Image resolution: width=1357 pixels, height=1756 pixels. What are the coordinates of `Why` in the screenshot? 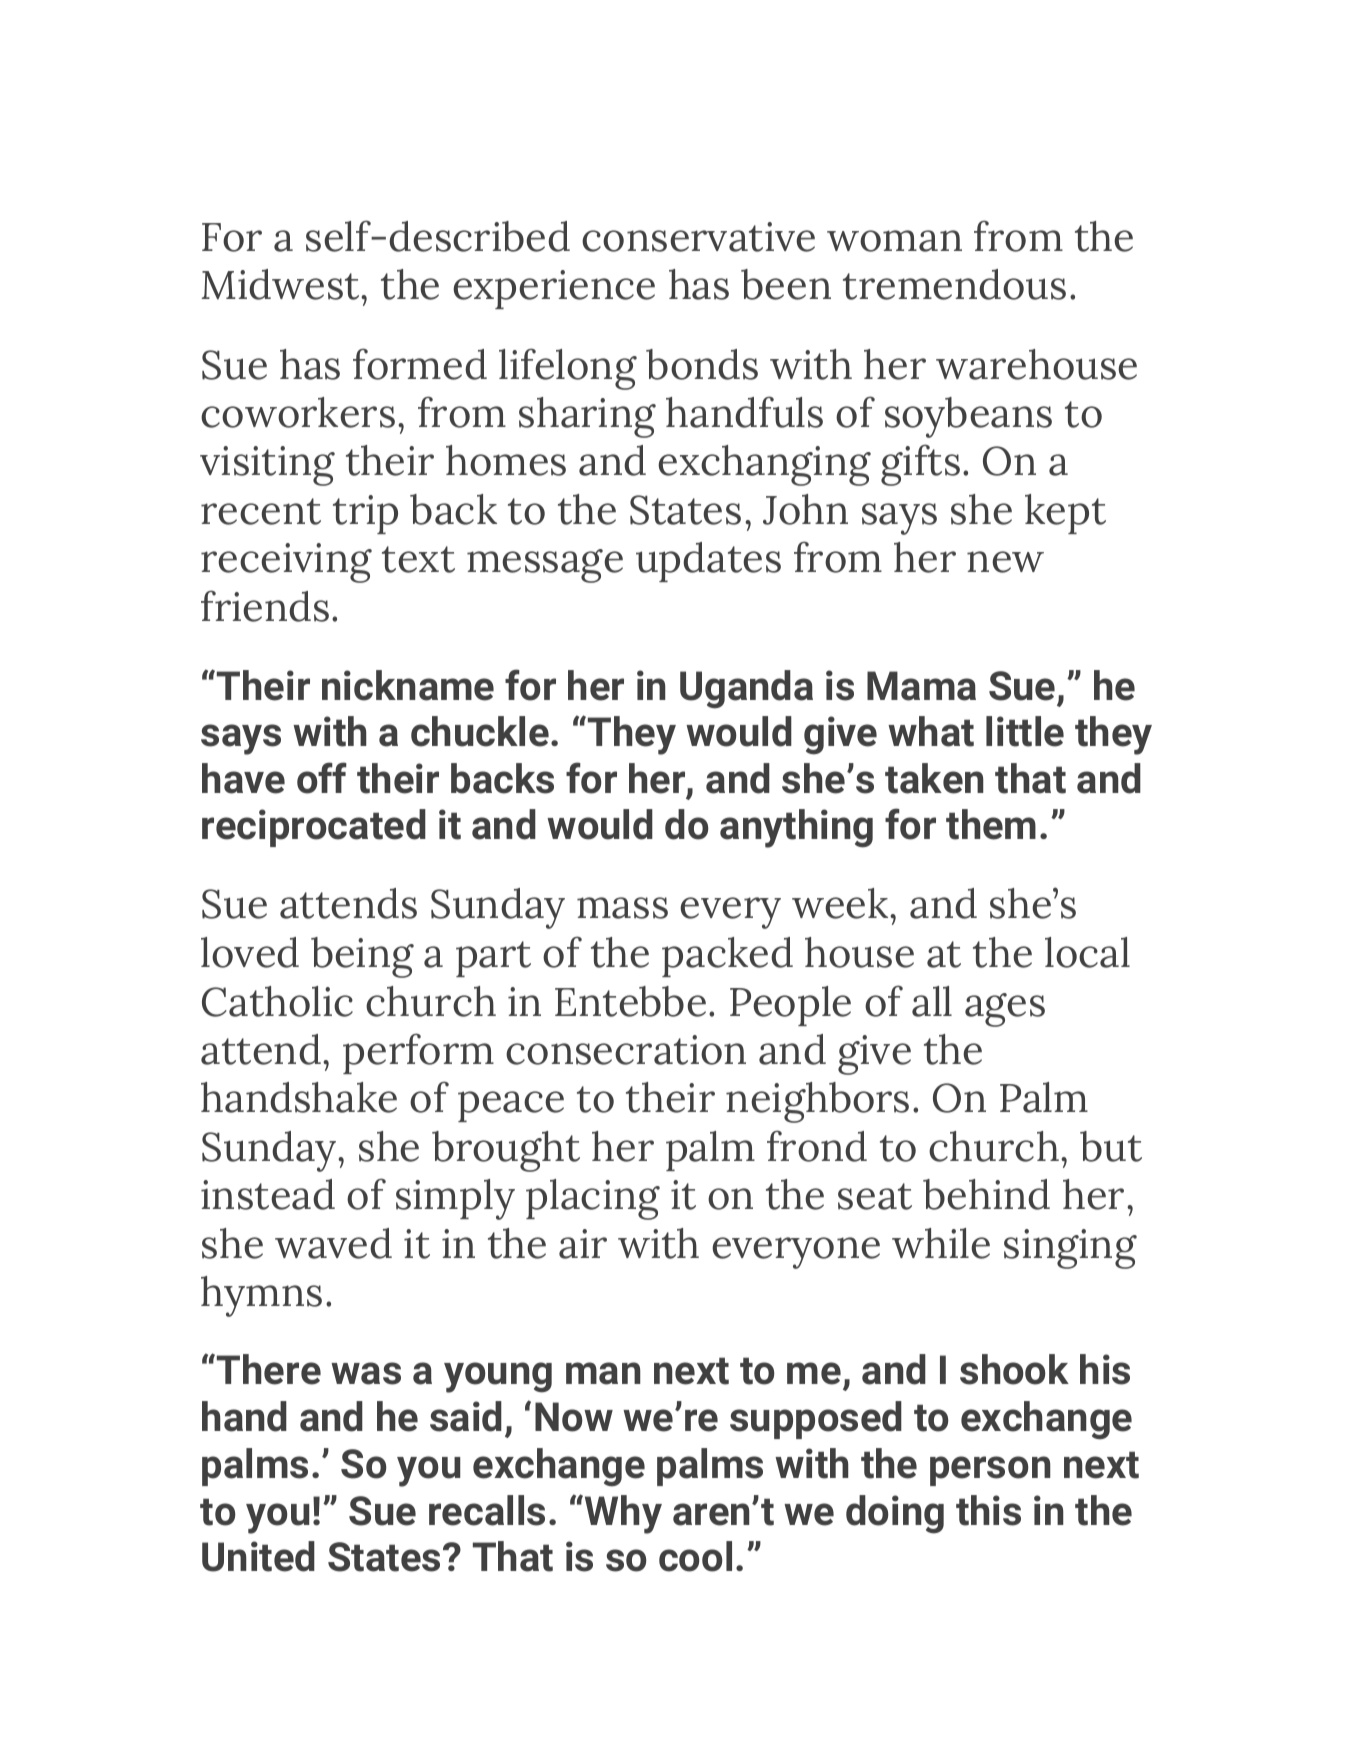 It's located at (623, 1514).
